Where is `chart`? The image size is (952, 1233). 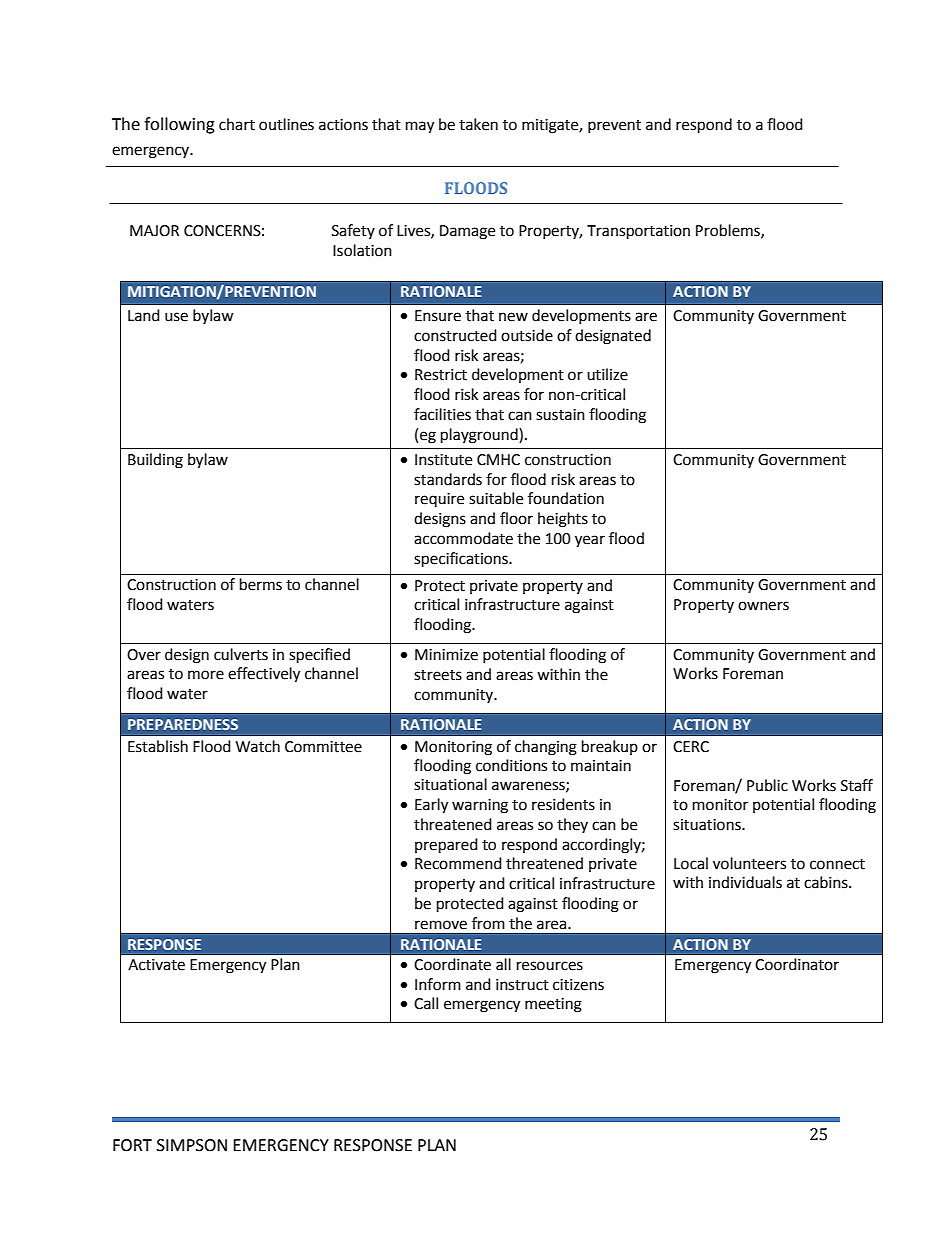
chart is located at coordinates (237, 124).
